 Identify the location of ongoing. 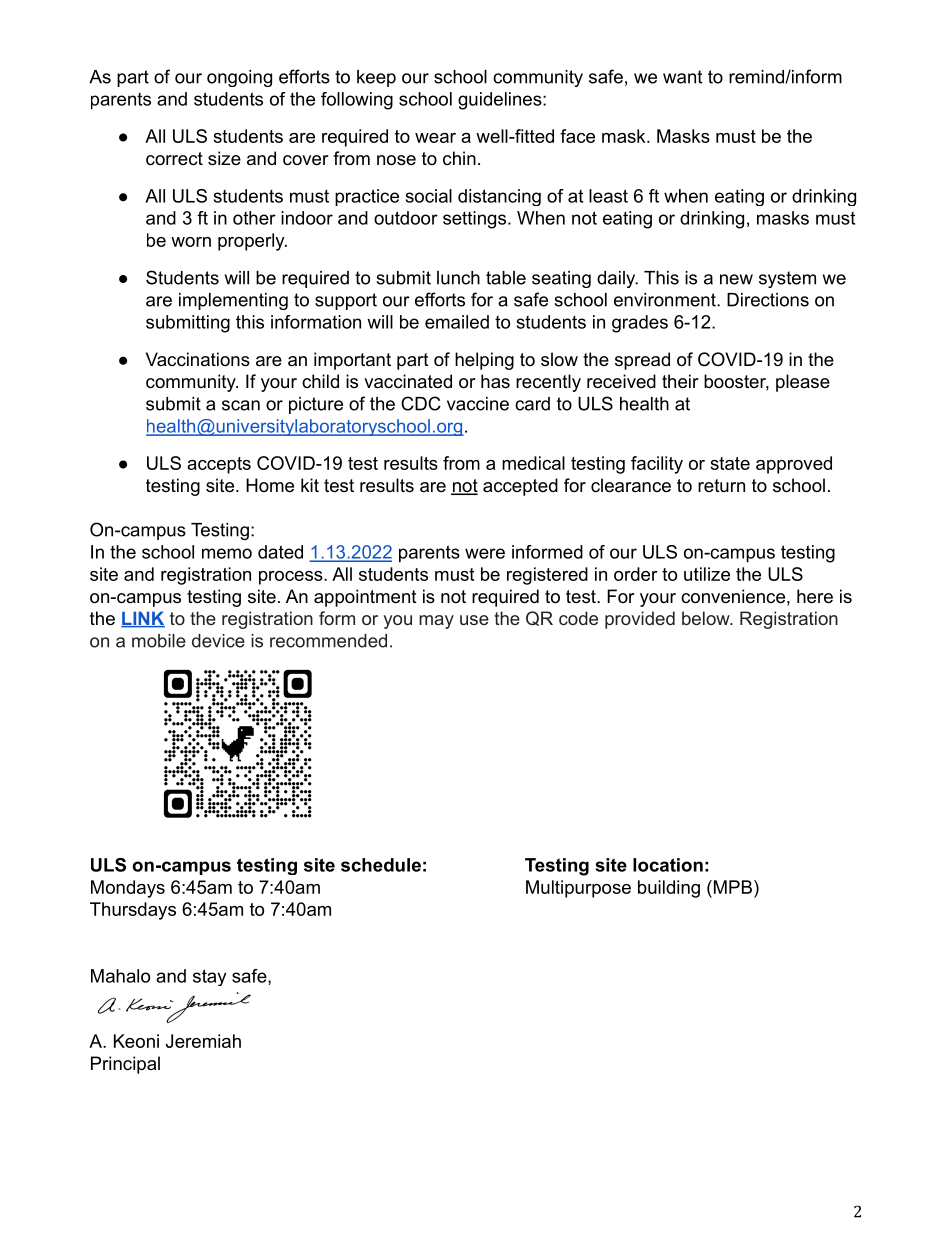
(239, 78).
